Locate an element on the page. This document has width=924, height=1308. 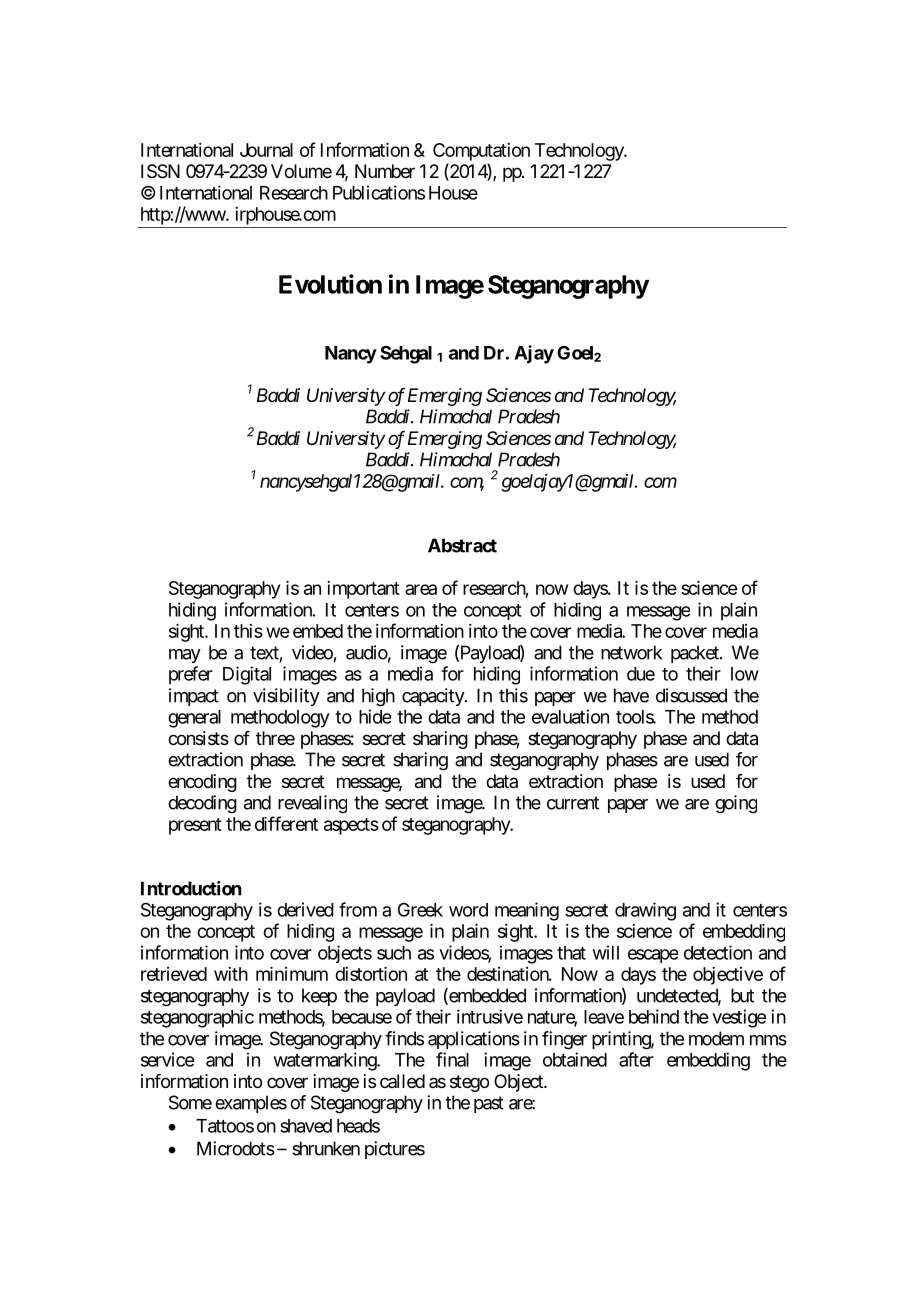
Number is located at coordinates (385, 171).
